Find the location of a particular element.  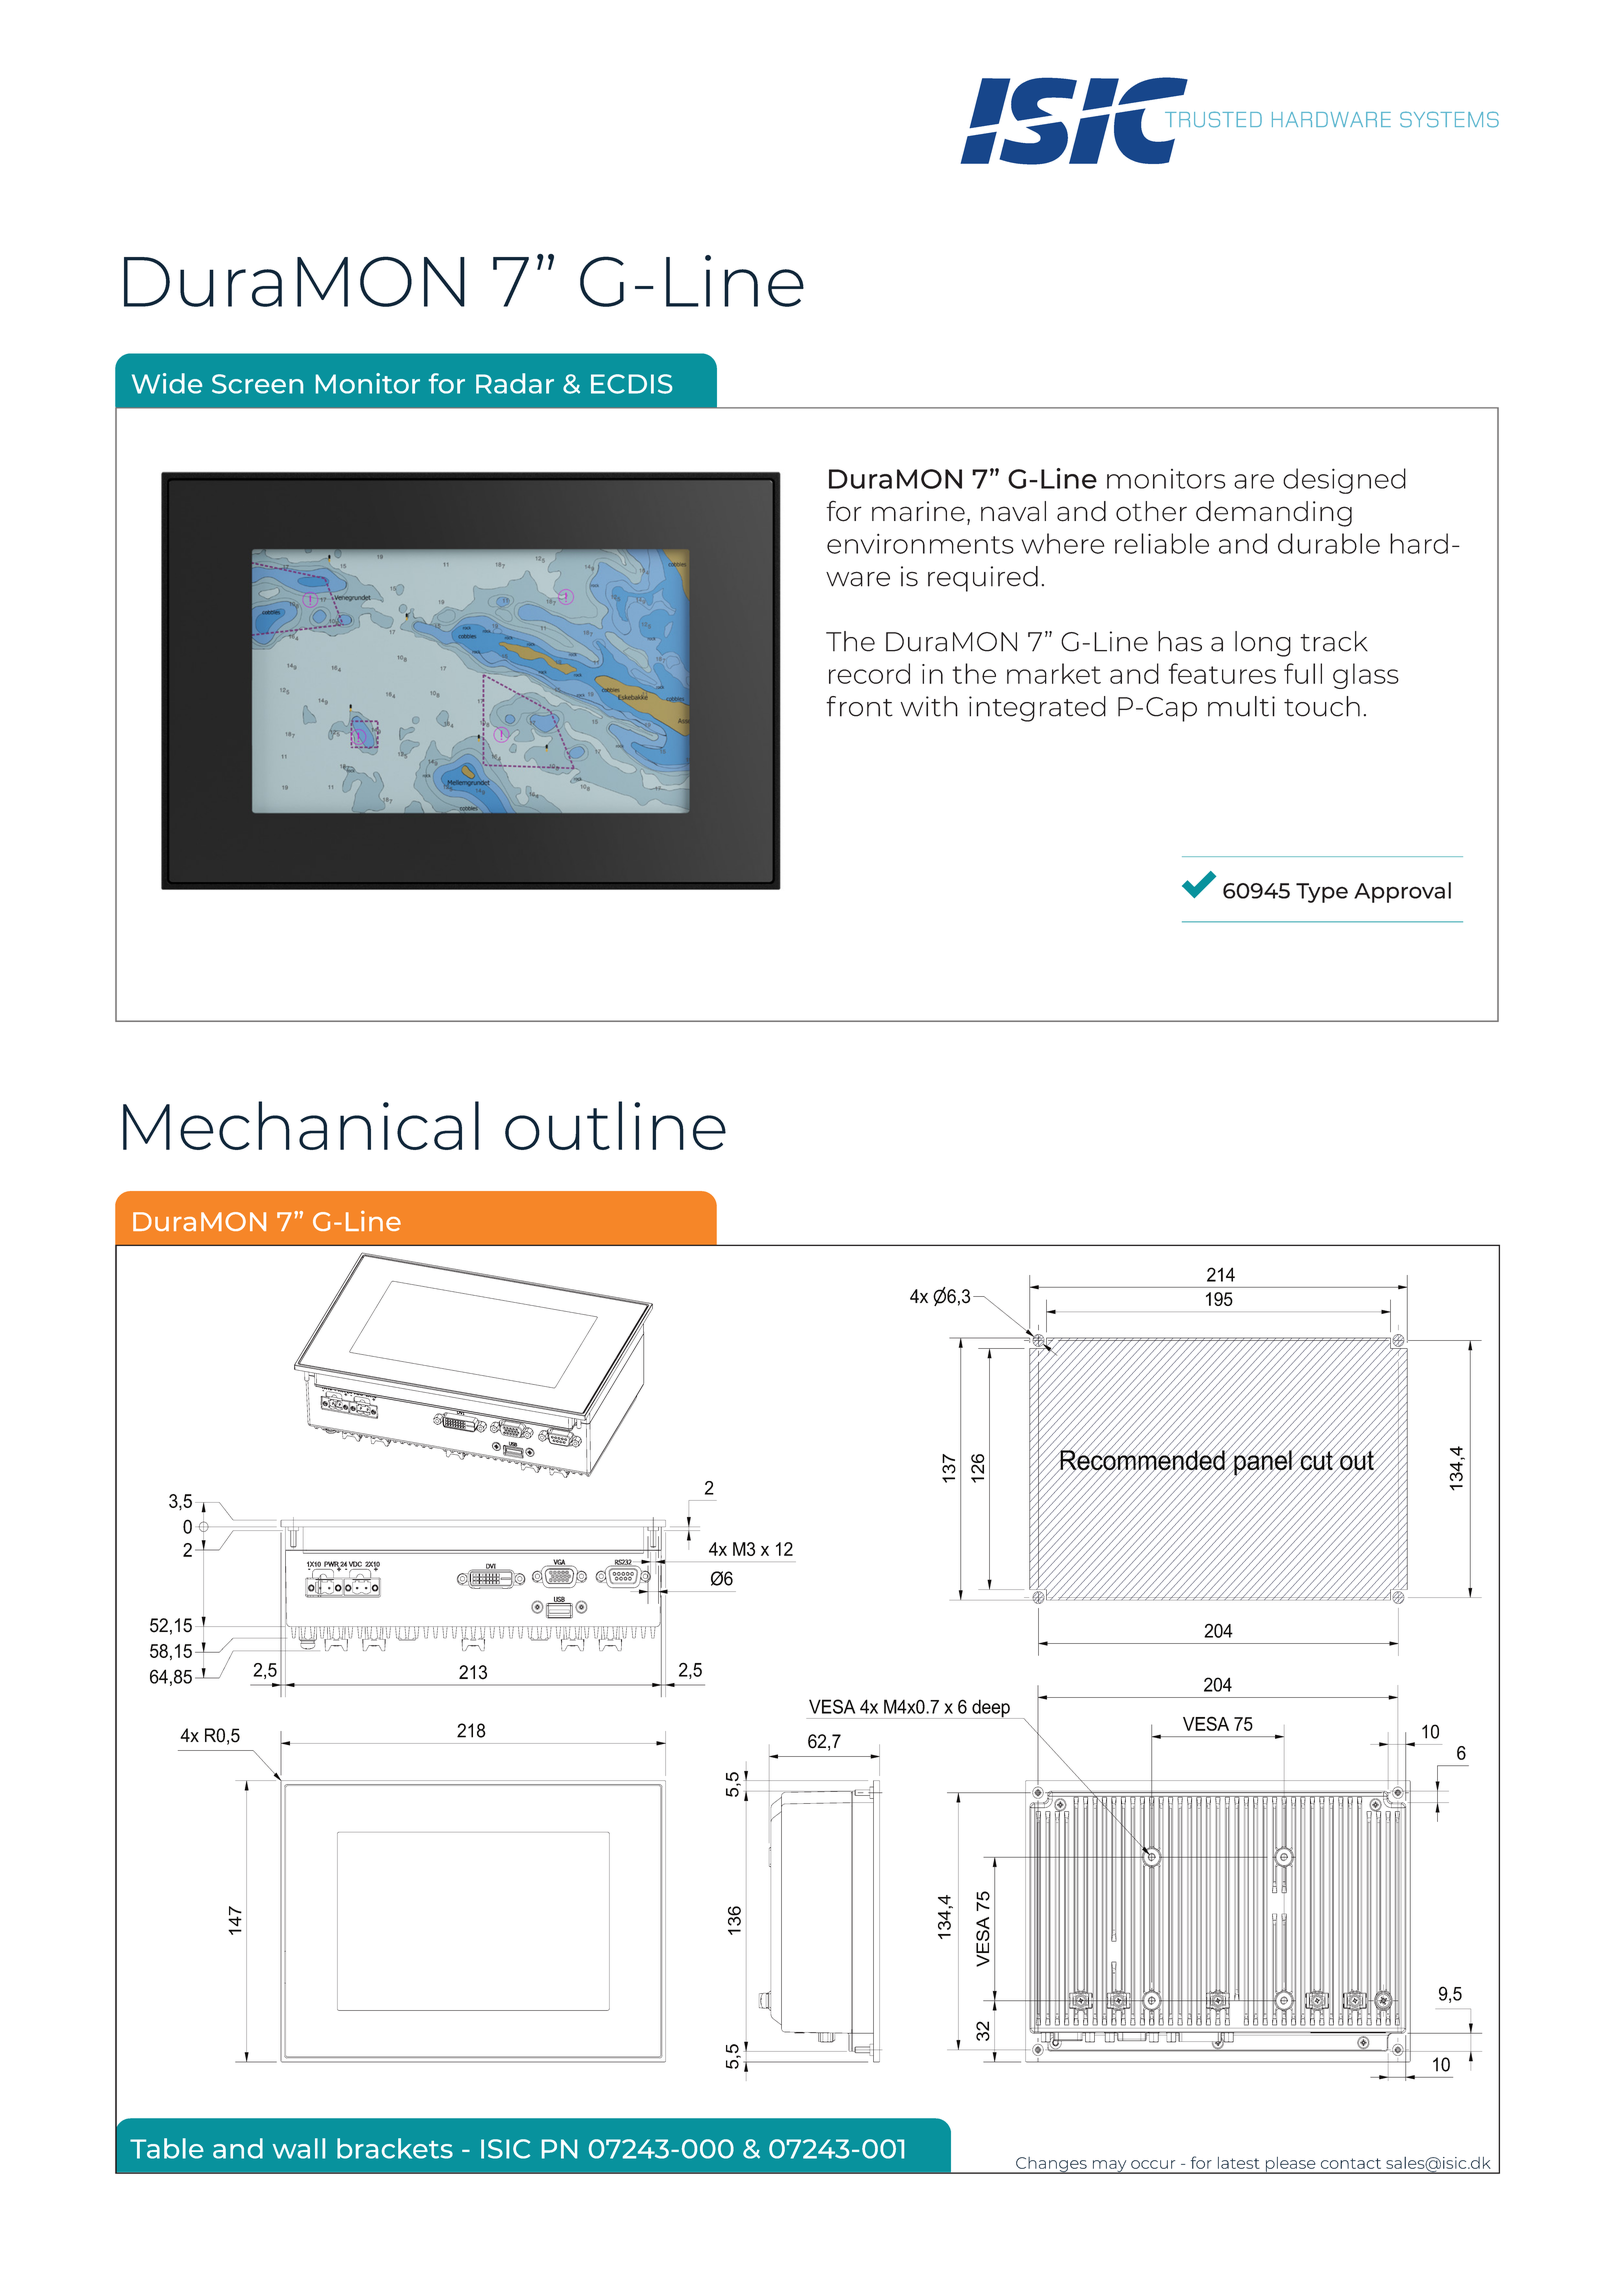

Table is located at coordinates (167, 2148).
